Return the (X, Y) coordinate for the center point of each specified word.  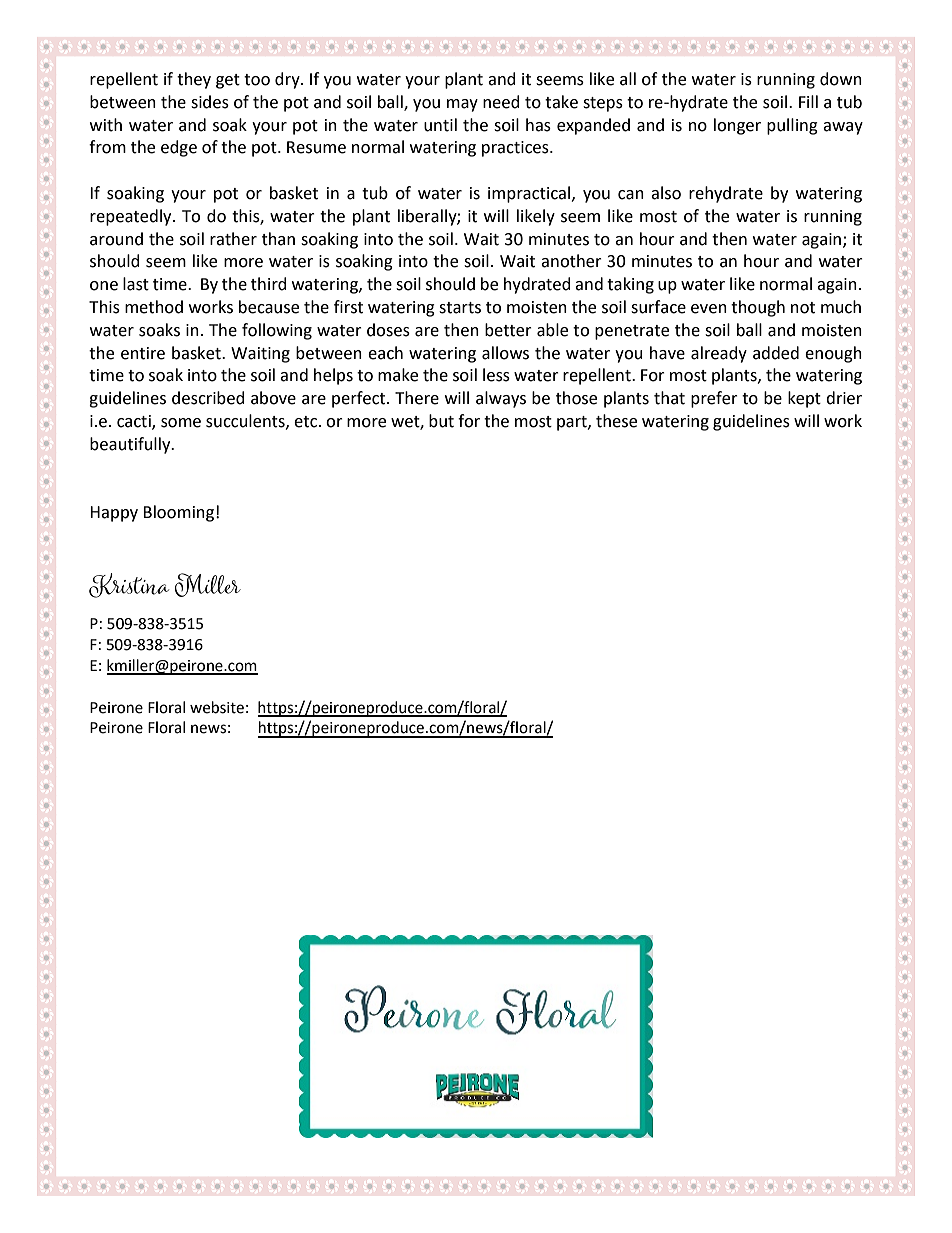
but (441, 421)
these (616, 421)
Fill (808, 101)
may (462, 105)
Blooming (178, 513)
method (154, 307)
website (217, 707)
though (758, 308)
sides (210, 102)
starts (460, 308)
